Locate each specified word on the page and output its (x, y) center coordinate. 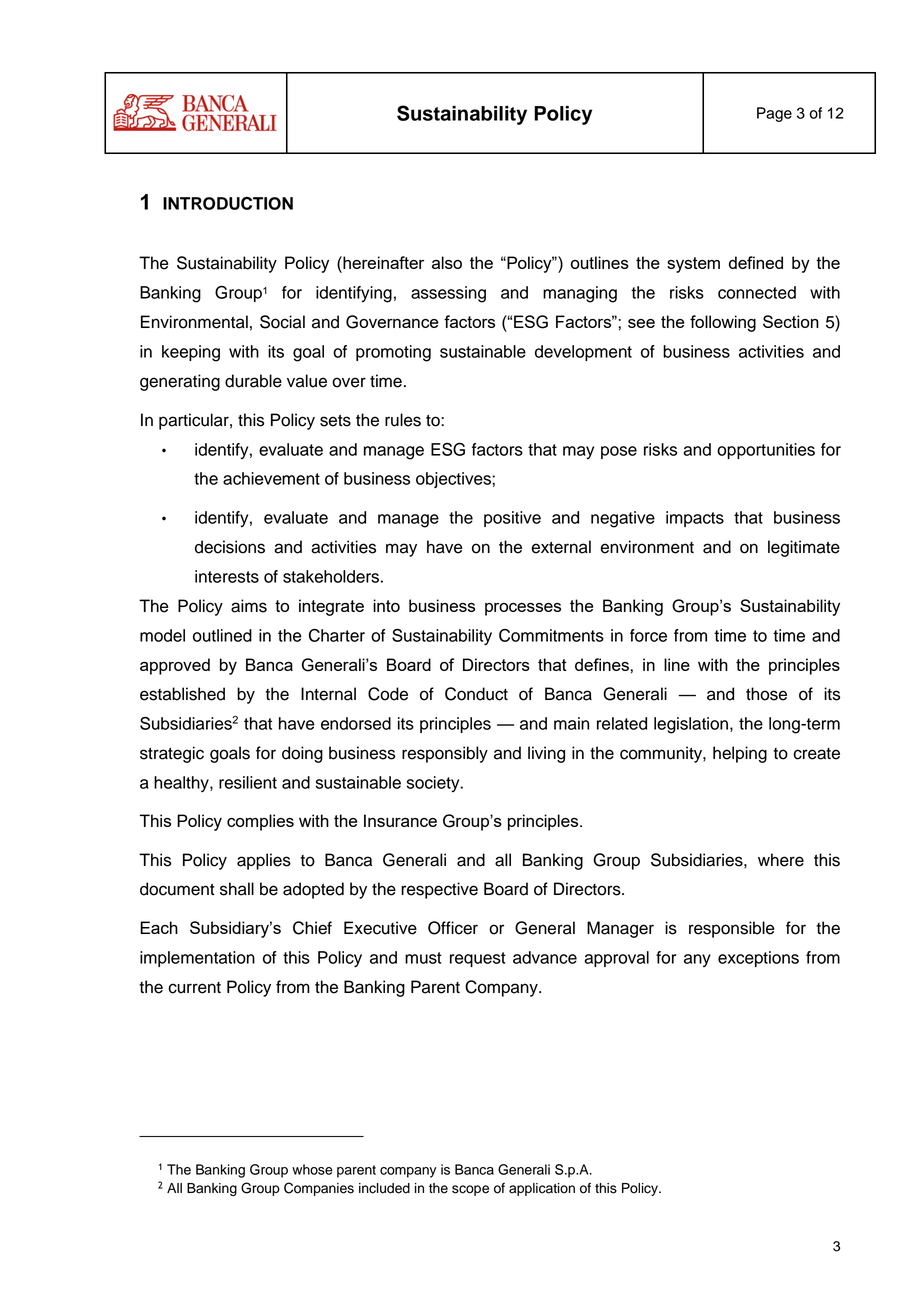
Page (774, 114)
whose (312, 1169)
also (447, 262)
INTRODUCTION (228, 203)
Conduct (476, 694)
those (766, 694)
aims (249, 606)
